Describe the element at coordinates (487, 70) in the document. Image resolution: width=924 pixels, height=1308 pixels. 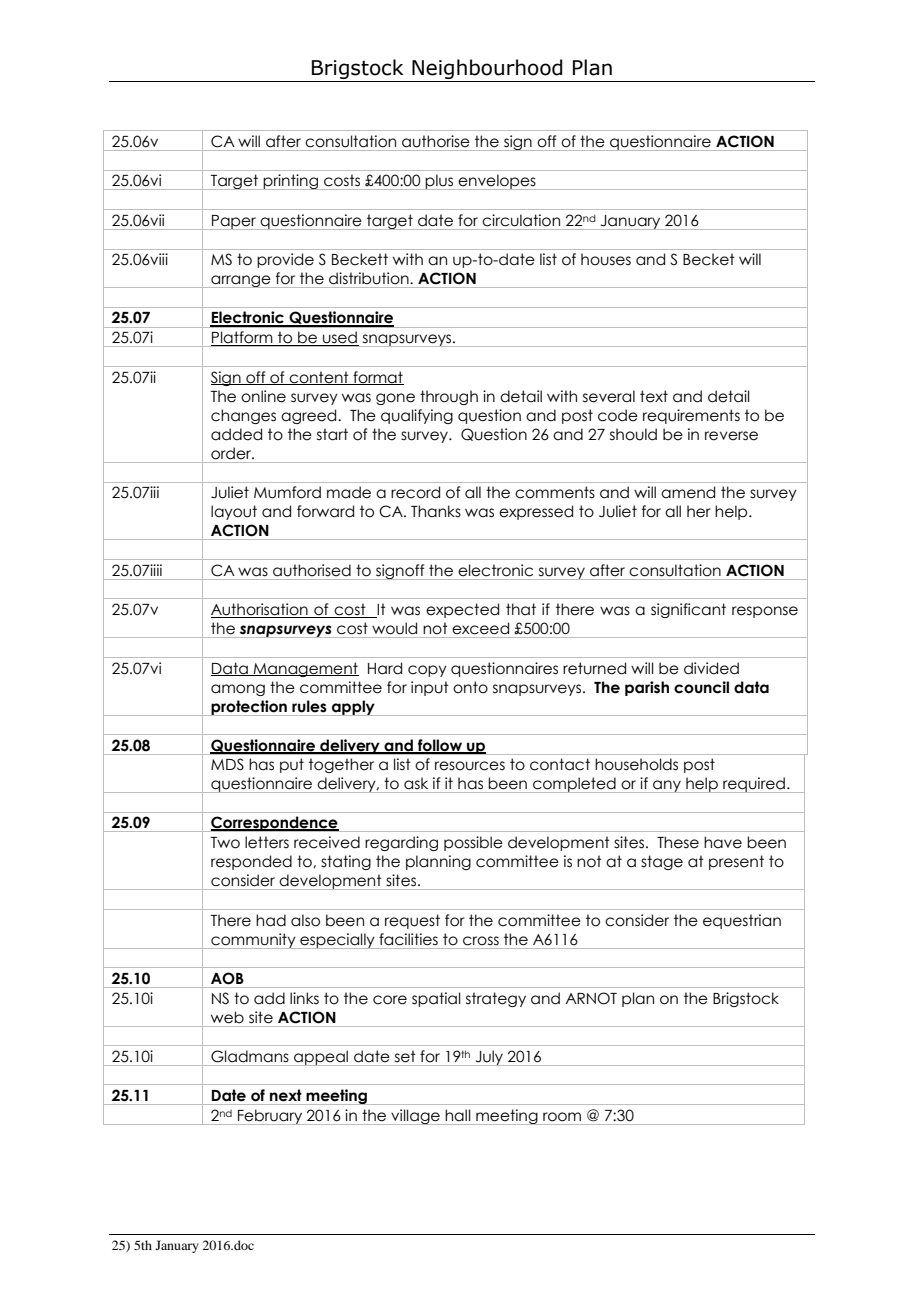
I see `Neighbourhood` at that location.
